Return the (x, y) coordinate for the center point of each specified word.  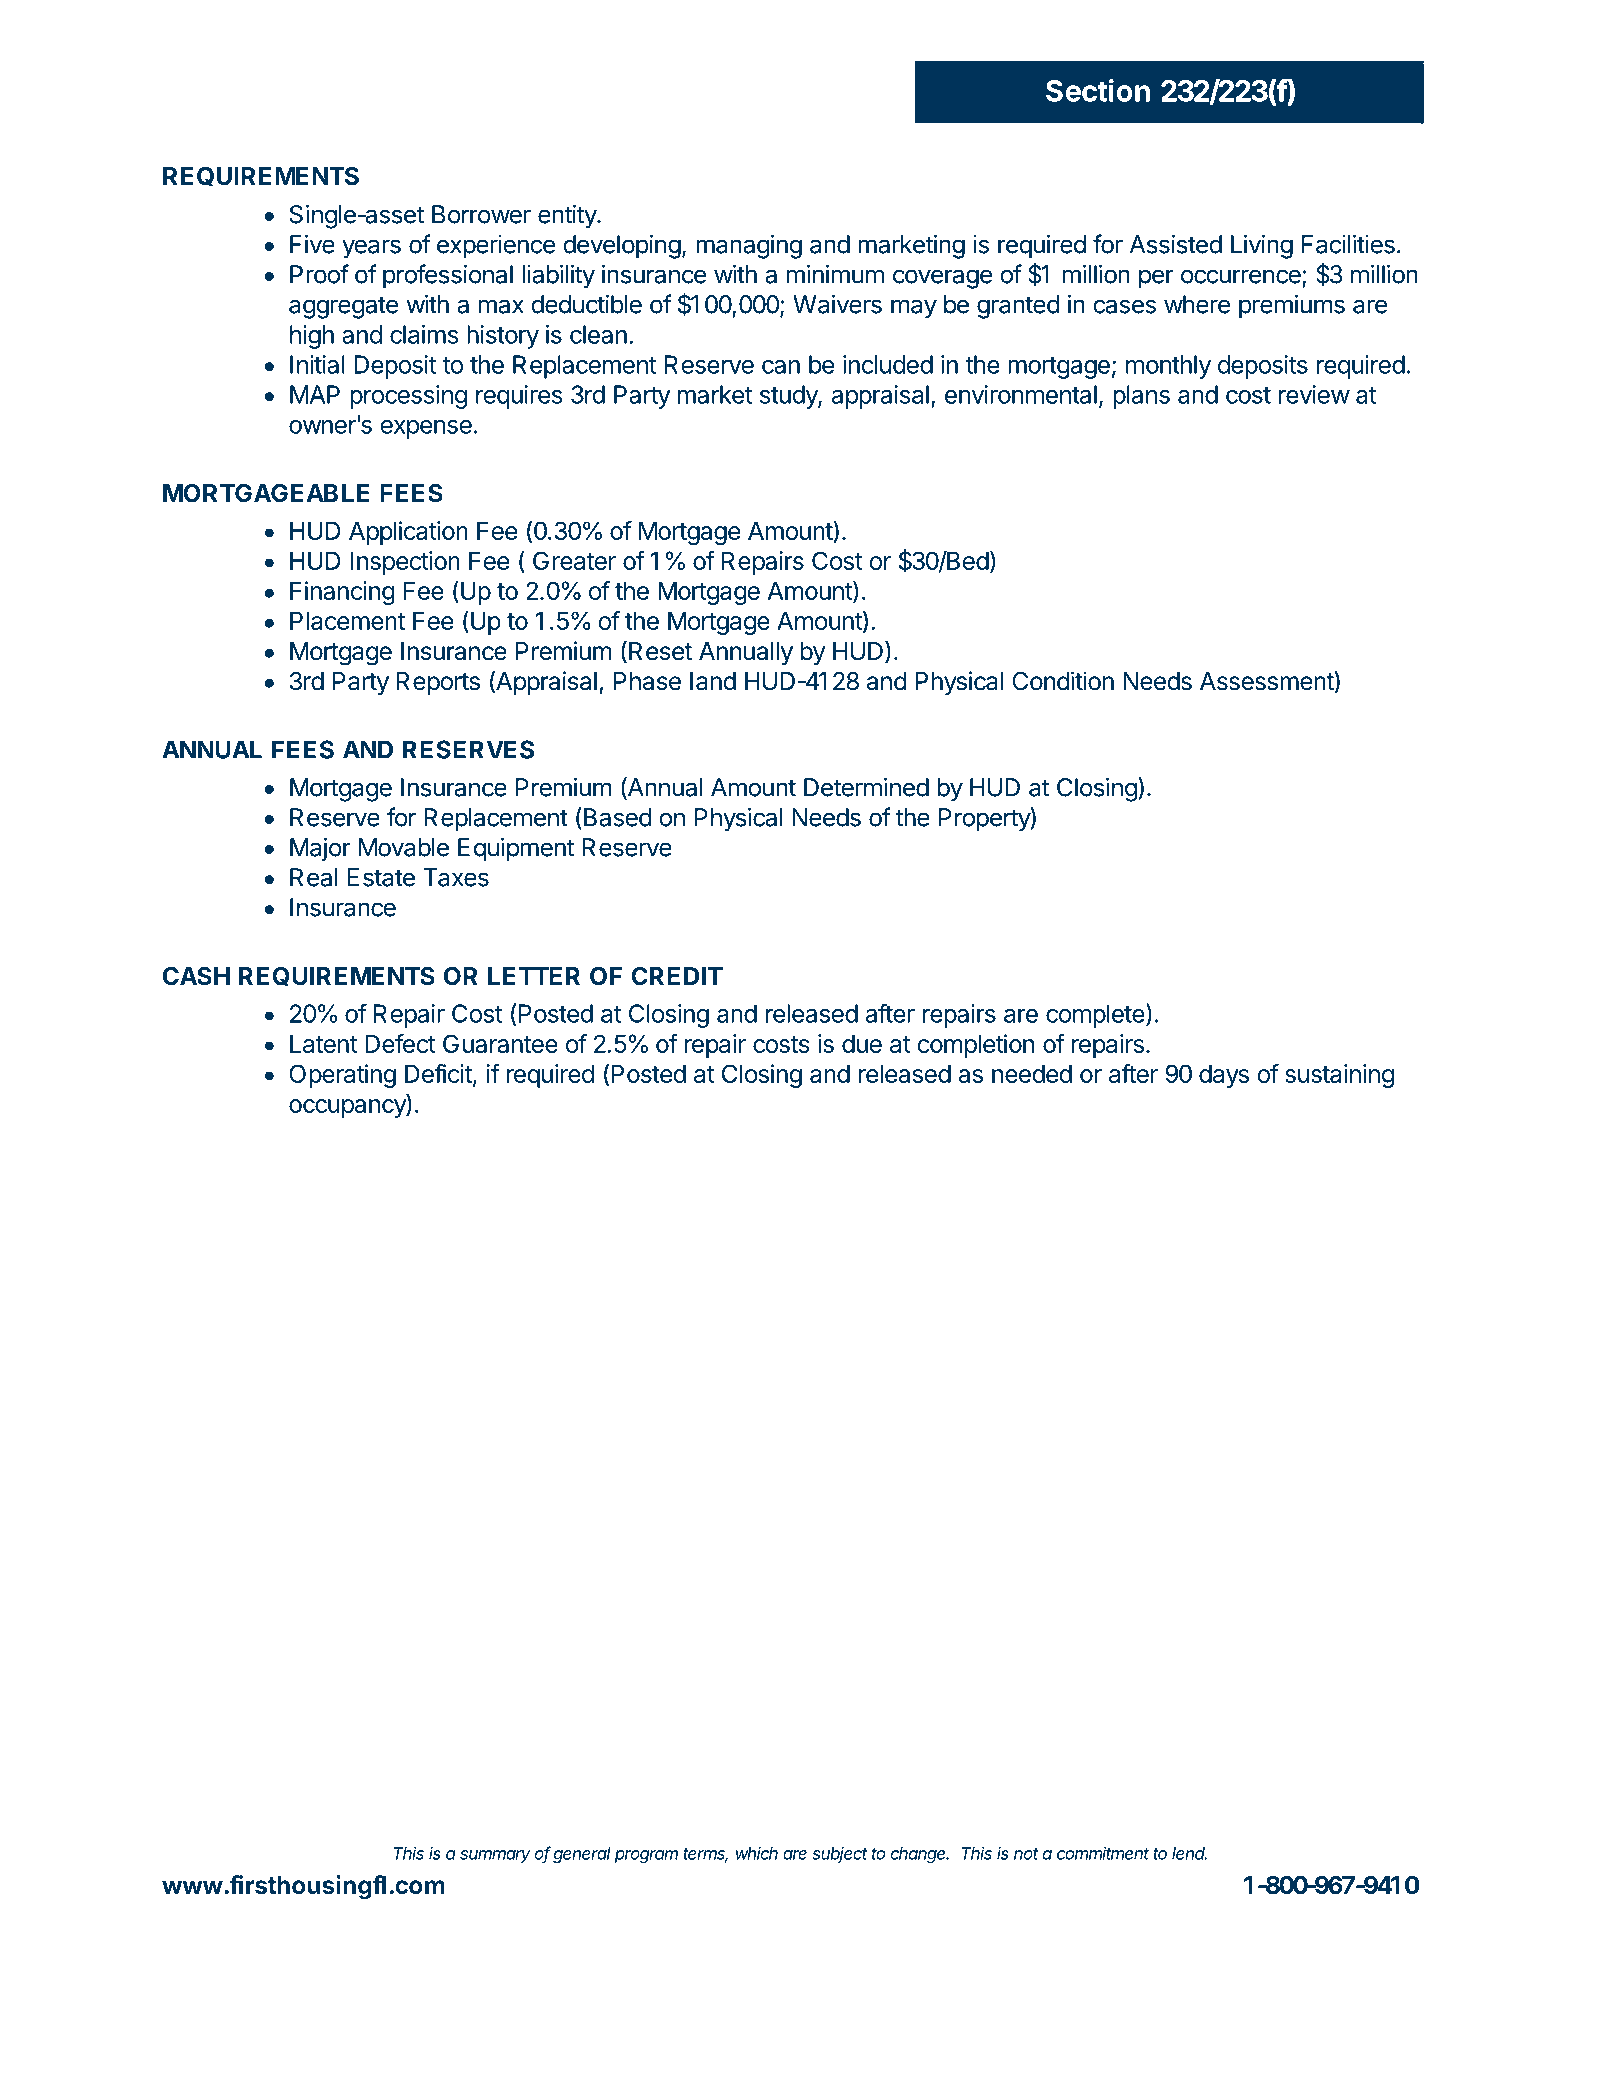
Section (1098, 90)
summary (495, 1856)
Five (312, 244)
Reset (660, 651)
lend (1189, 1853)
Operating (342, 1076)
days (1224, 1076)
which (757, 1853)
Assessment (1267, 682)
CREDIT (677, 976)
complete (1095, 1016)
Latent (323, 1043)
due (862, 1043)
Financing (342, 593)
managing (749, 246)
